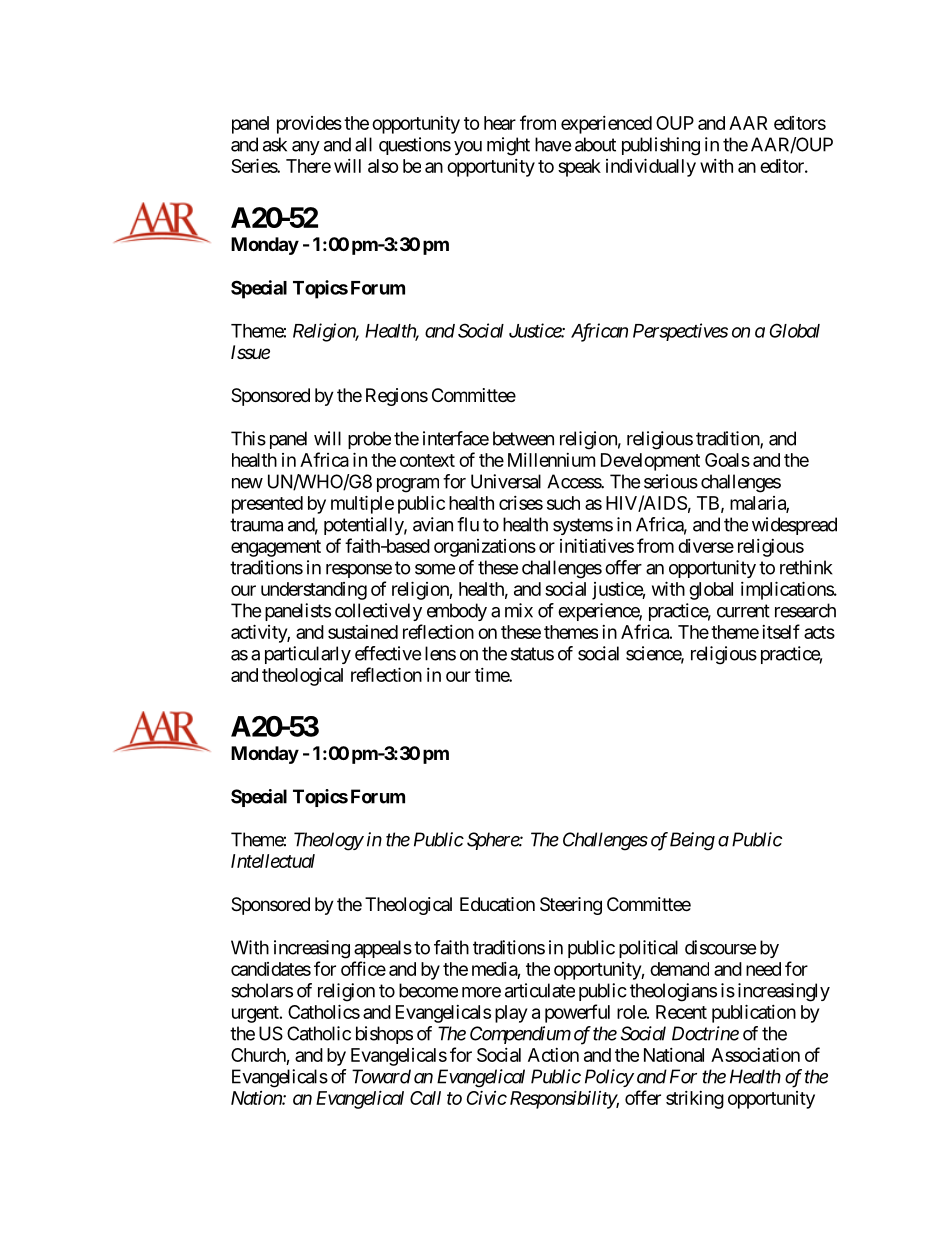  I want to click on understanding, so click(314, 591).
